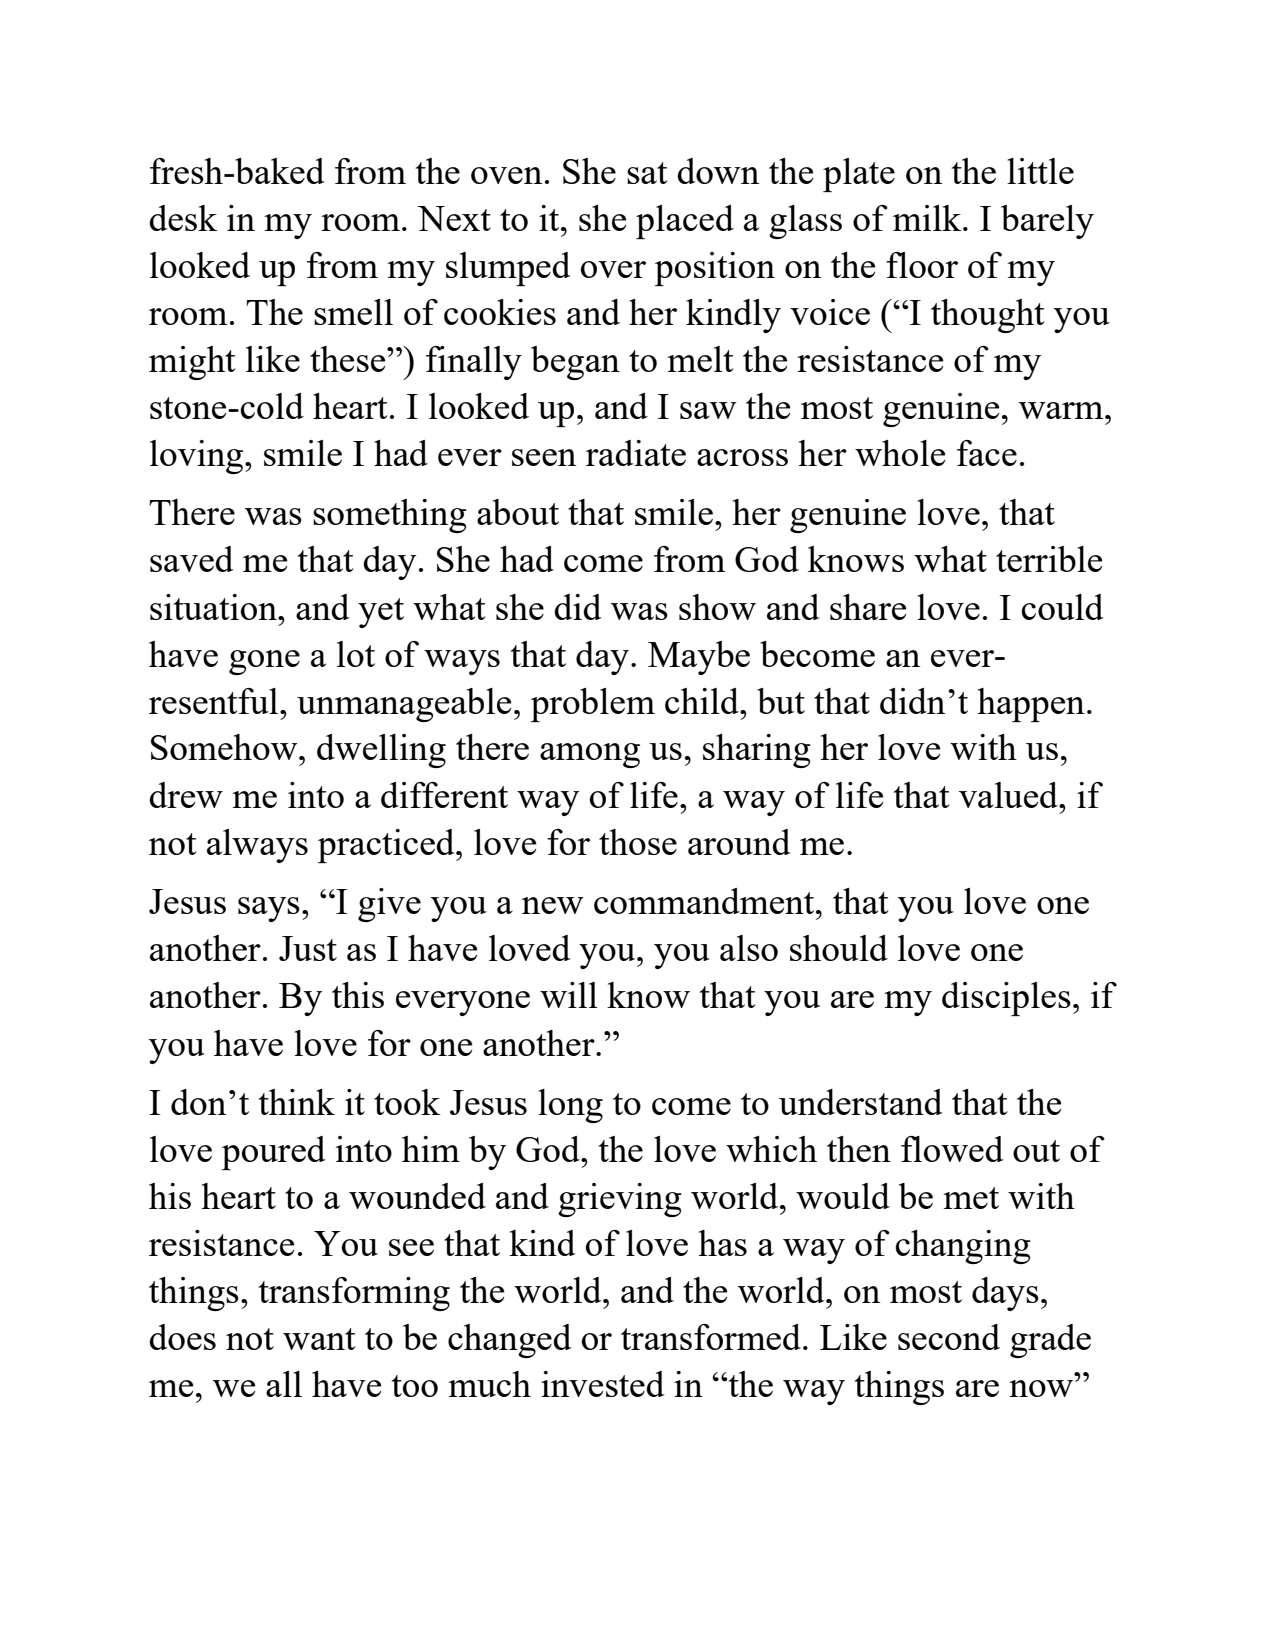  Describe the element at coordinates (987, 453) in the page. I see `face` at that location.
